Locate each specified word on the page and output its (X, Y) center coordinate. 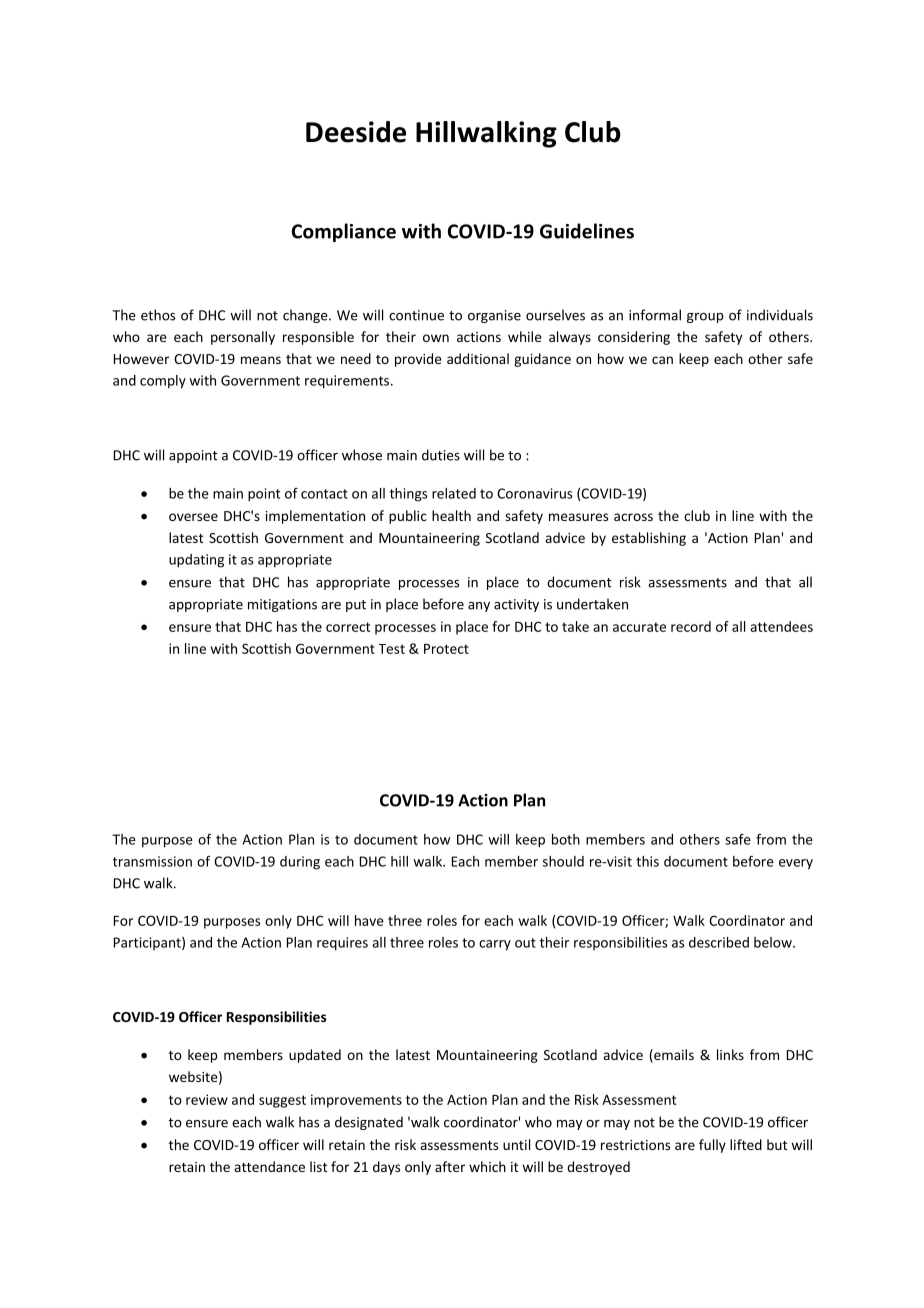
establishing (649, 539)
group (705, 318)
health (451, 515)
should (563, 861)
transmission (152, 861)
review (207, 1099)
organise (494, 316)
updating (196, 561)
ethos (158, 315)
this (647, 861)
